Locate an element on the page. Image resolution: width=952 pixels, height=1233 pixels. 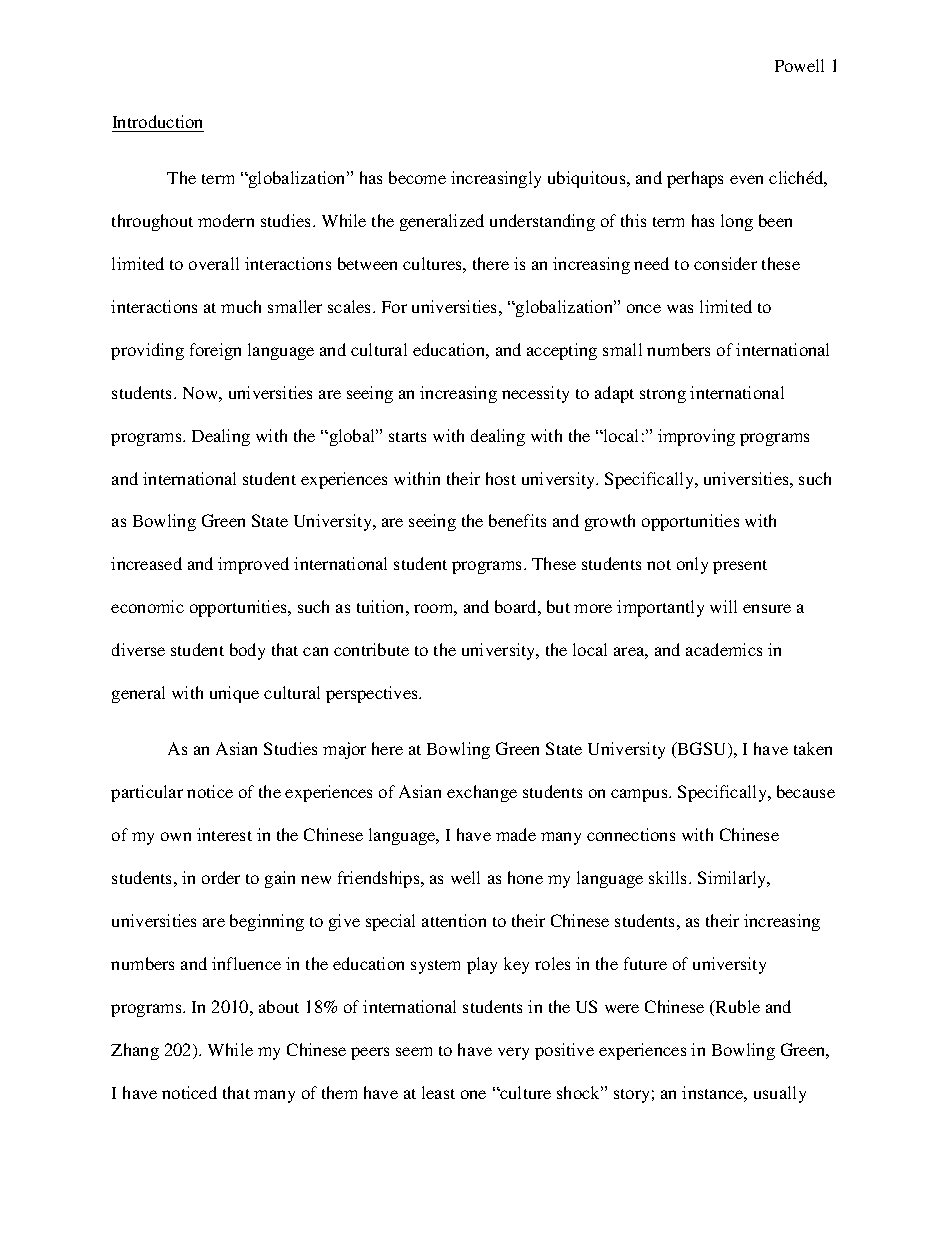
particular is located at coordinates (147, 793).
